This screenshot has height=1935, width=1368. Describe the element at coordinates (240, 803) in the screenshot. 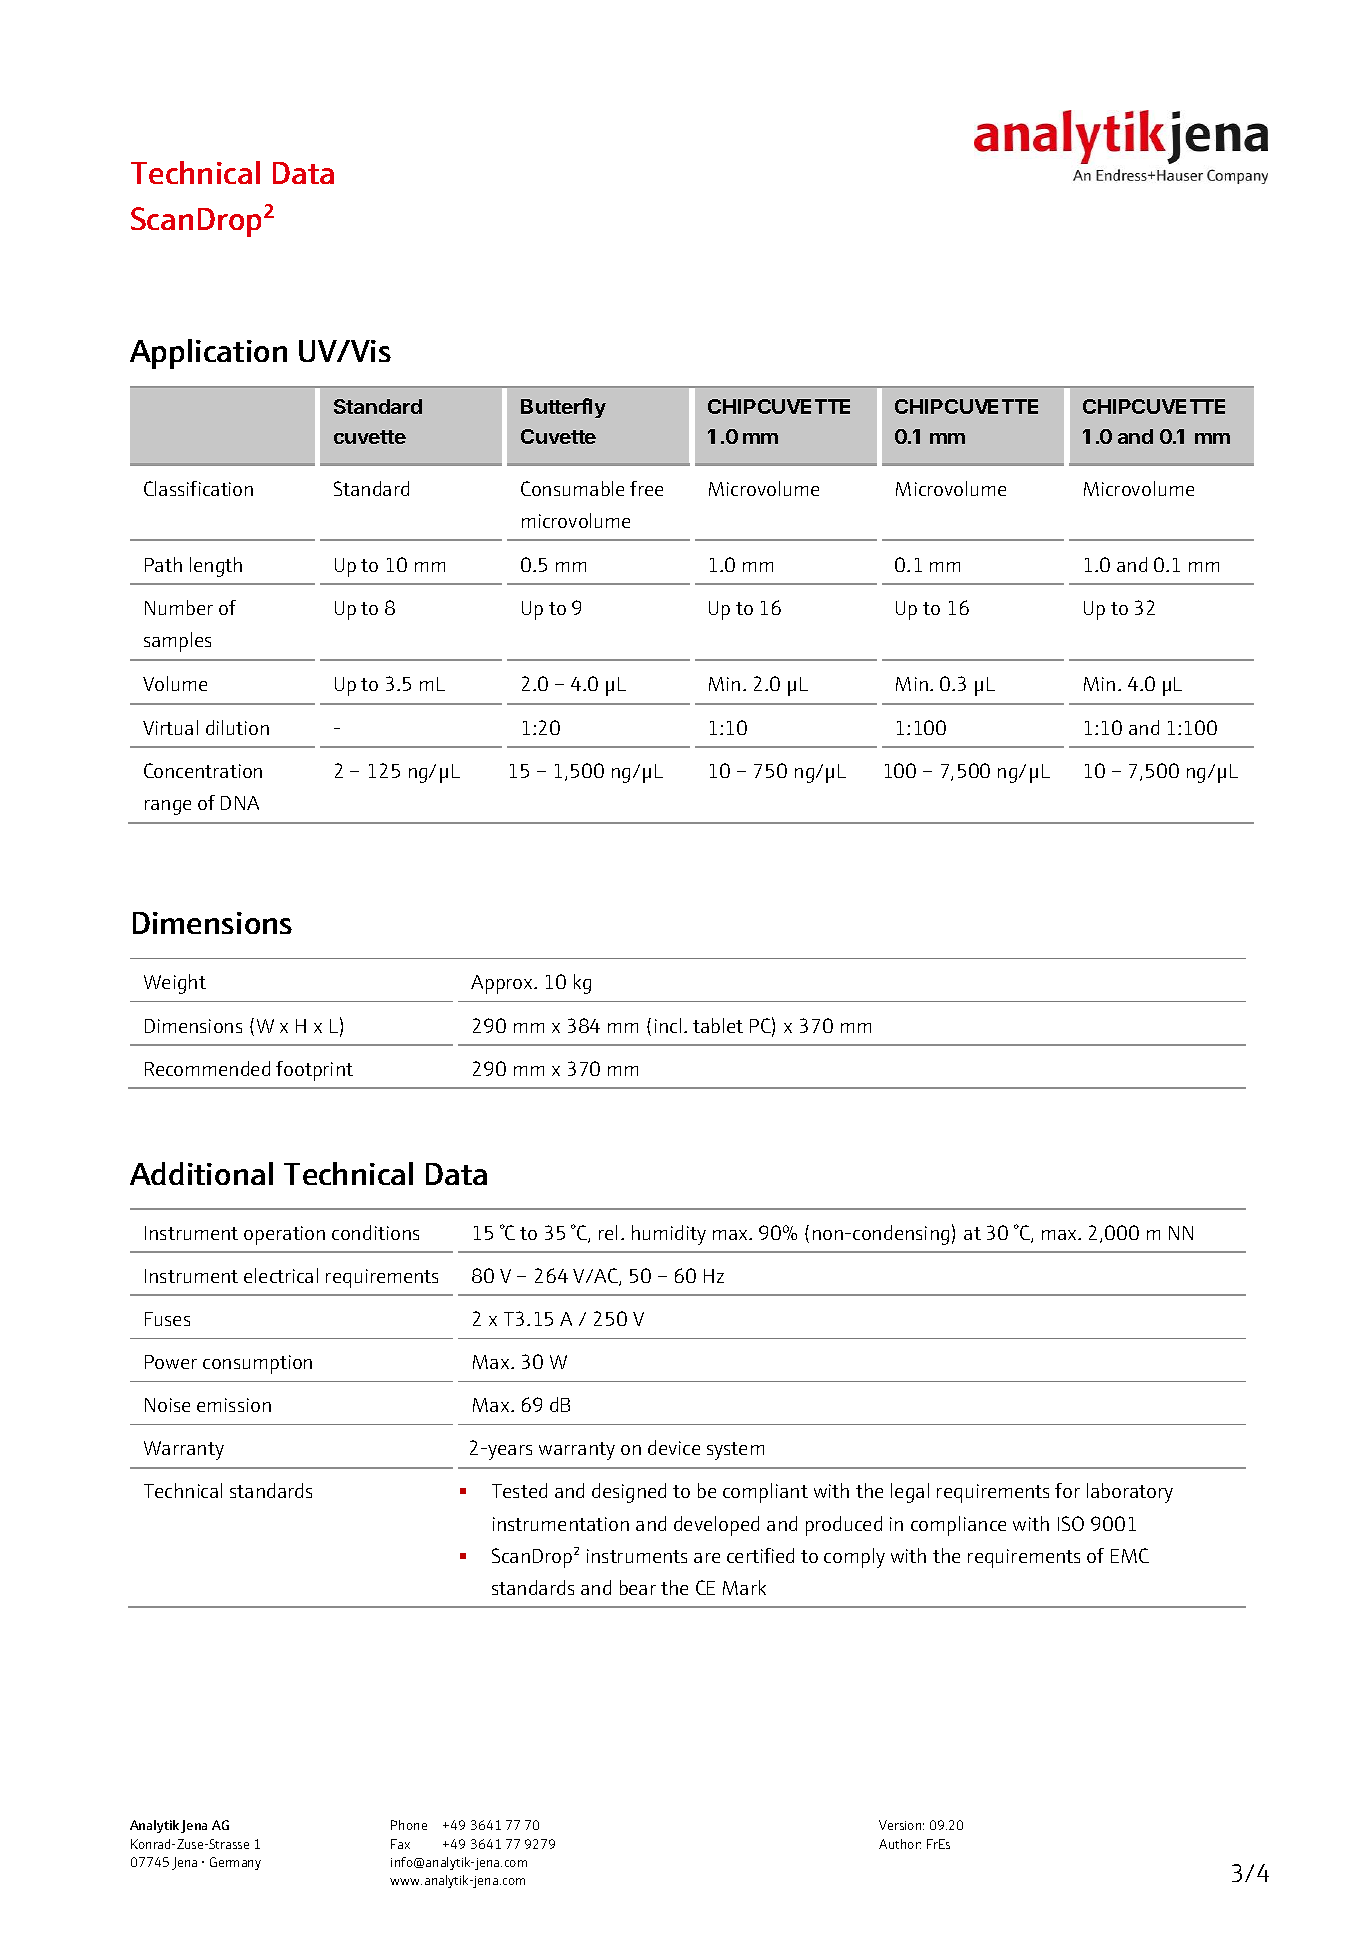

I see `DNA` at that location.
